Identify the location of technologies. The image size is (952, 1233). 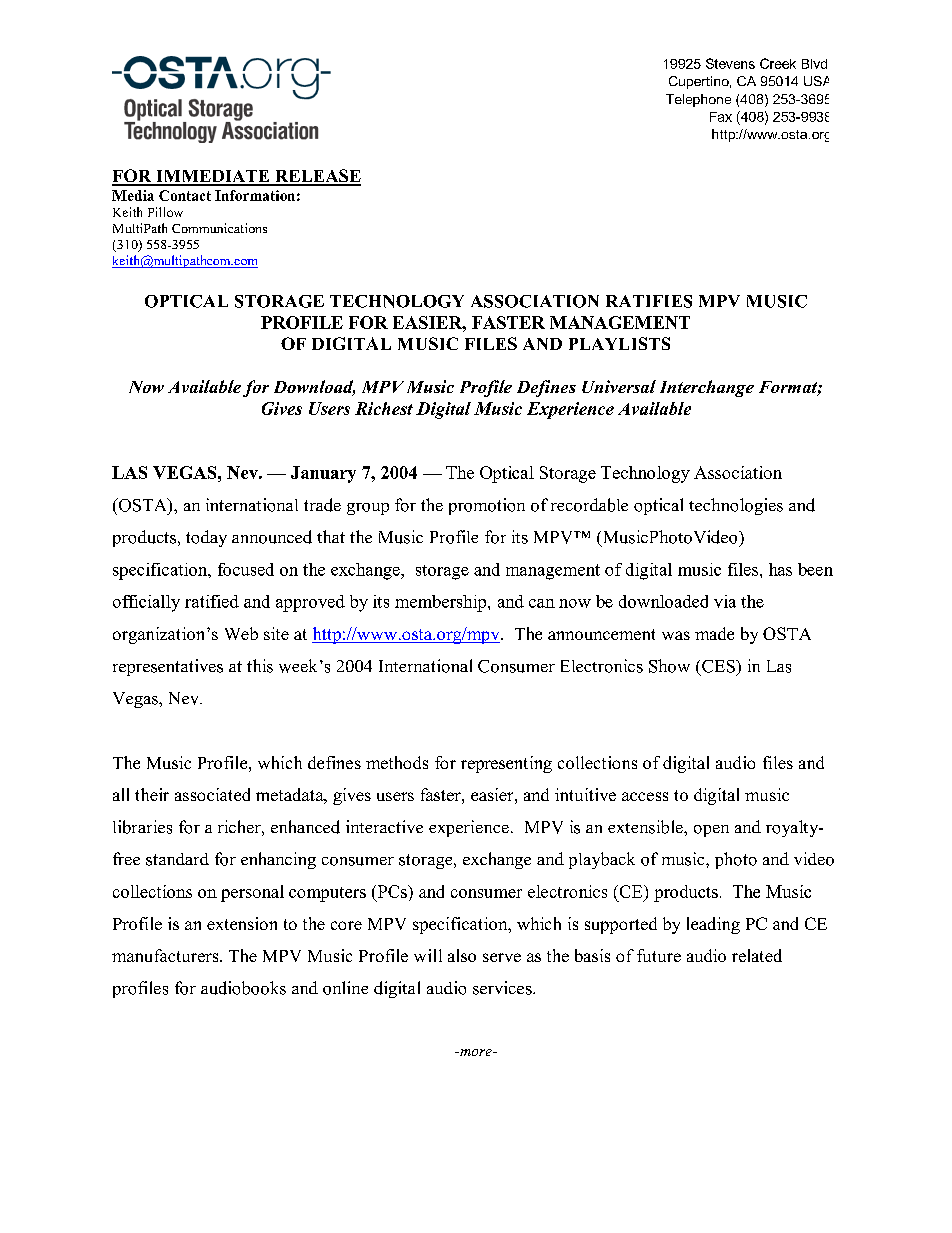
(736, 506).
